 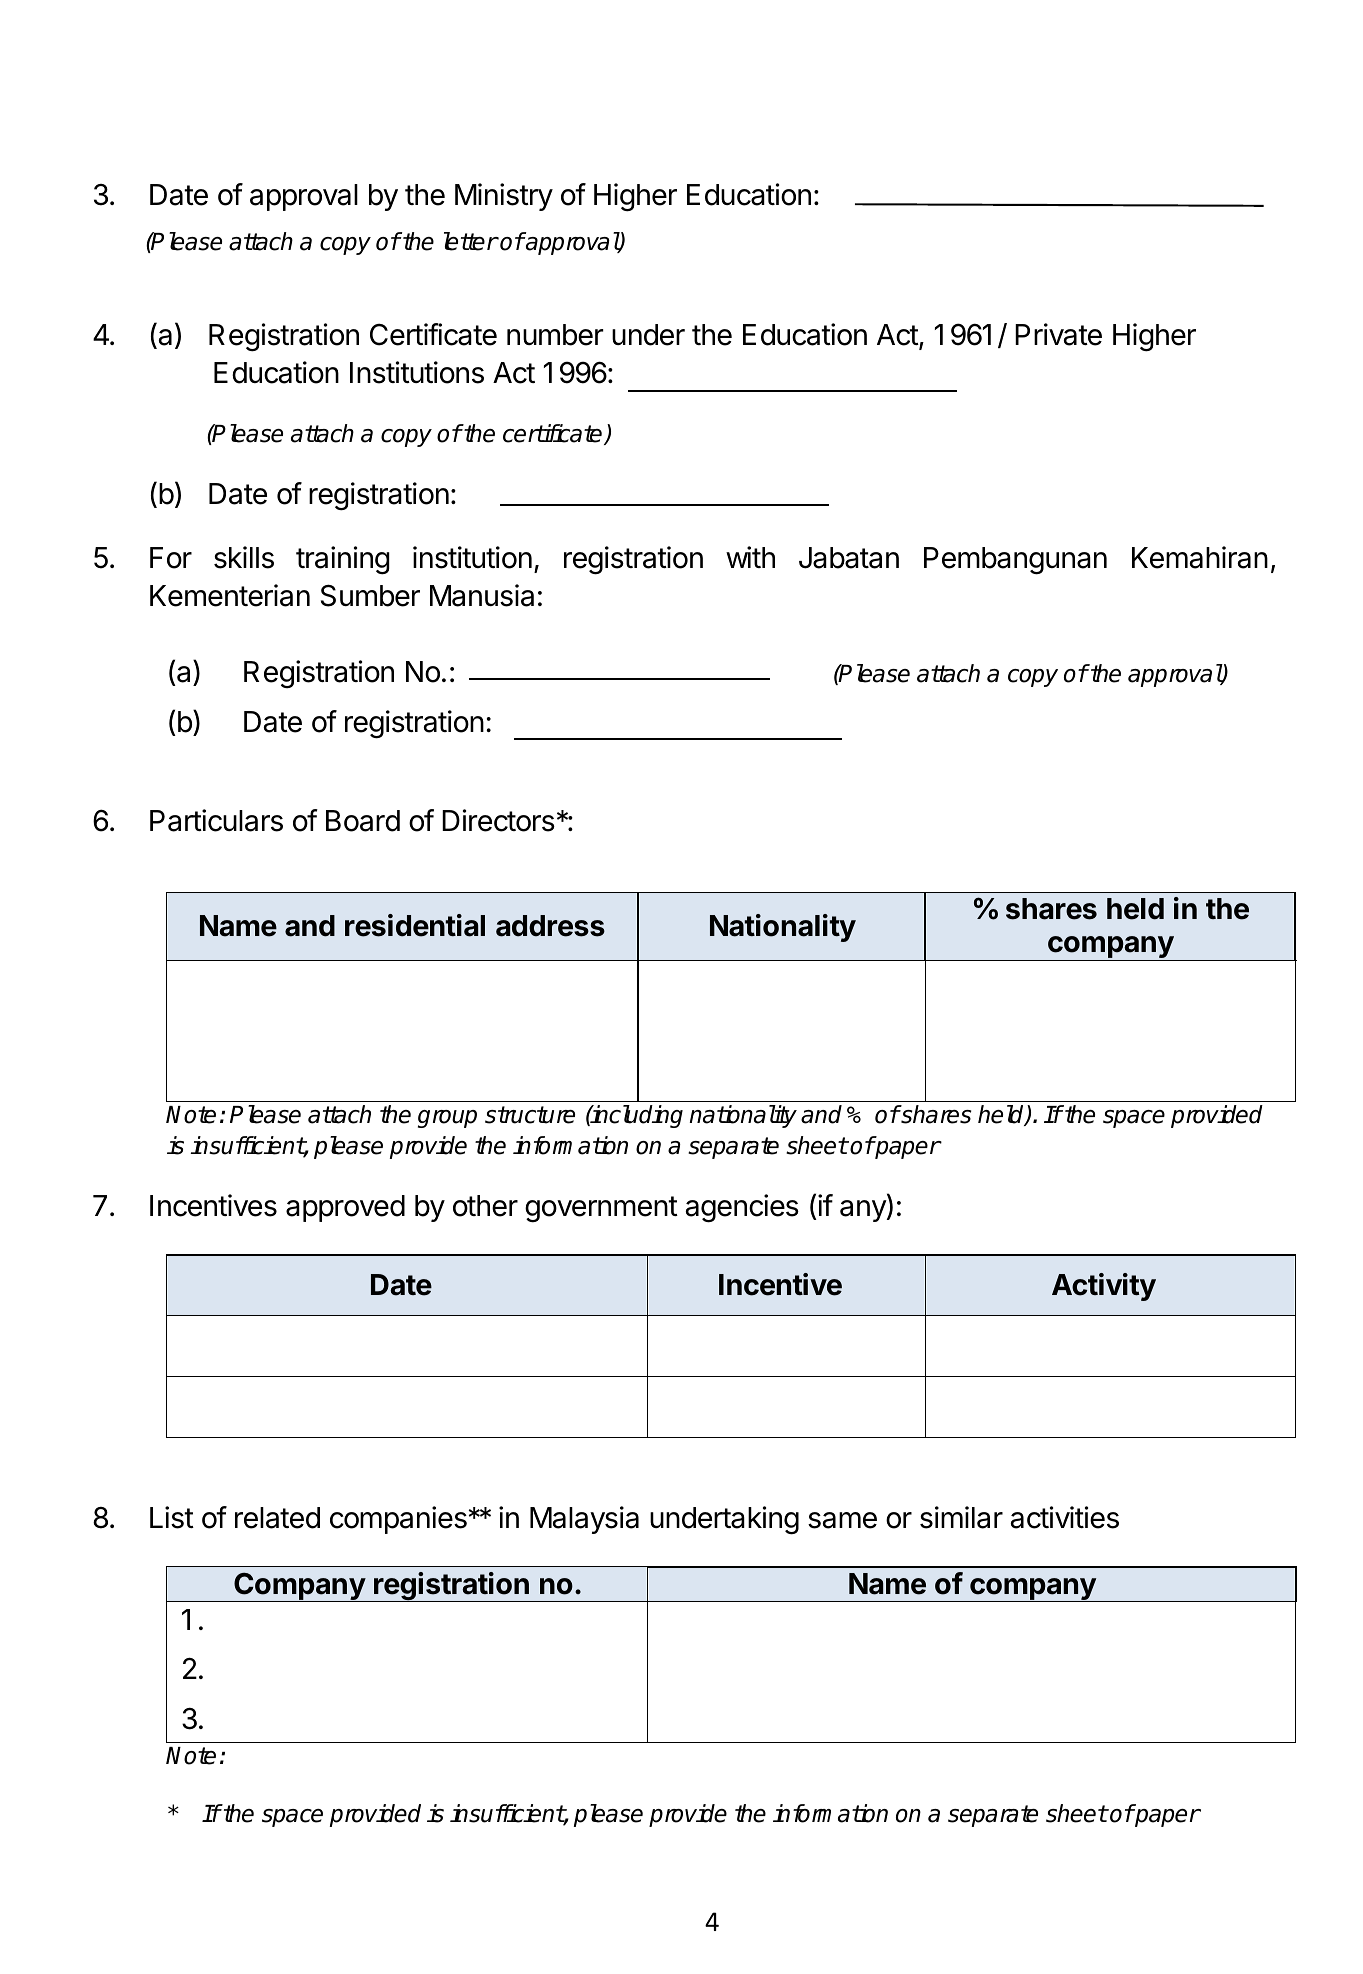 What do you see at coordinates (750, 557) in the screenshot?
I see `with` at bounding box center [750, 557].
